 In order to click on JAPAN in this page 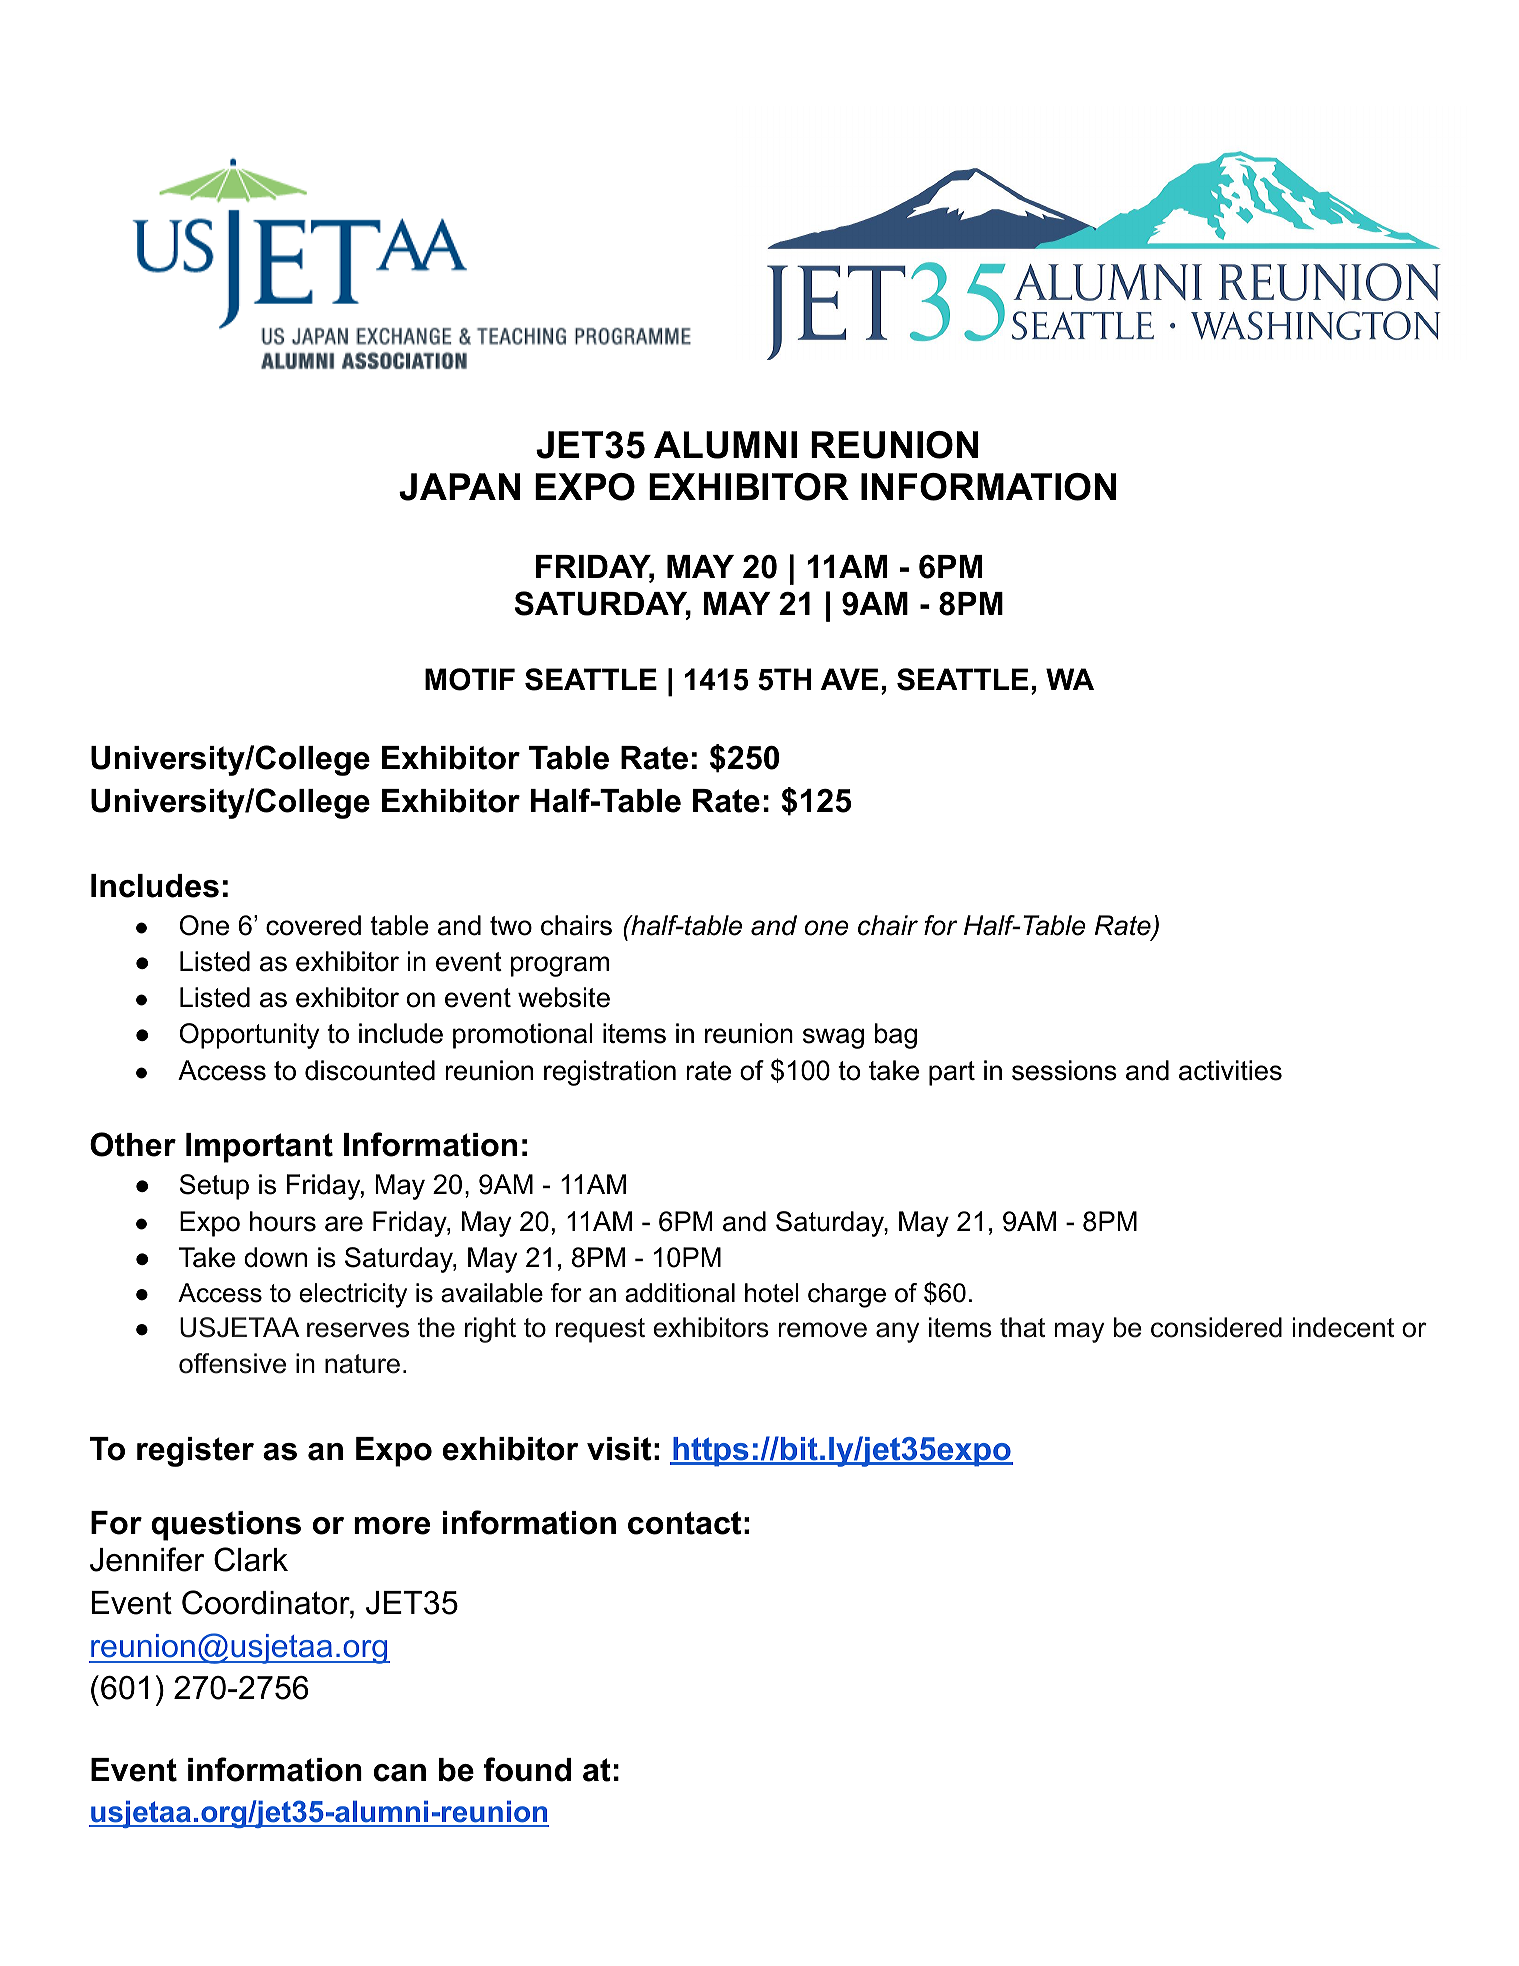, I will do `click(459, 487)`.
